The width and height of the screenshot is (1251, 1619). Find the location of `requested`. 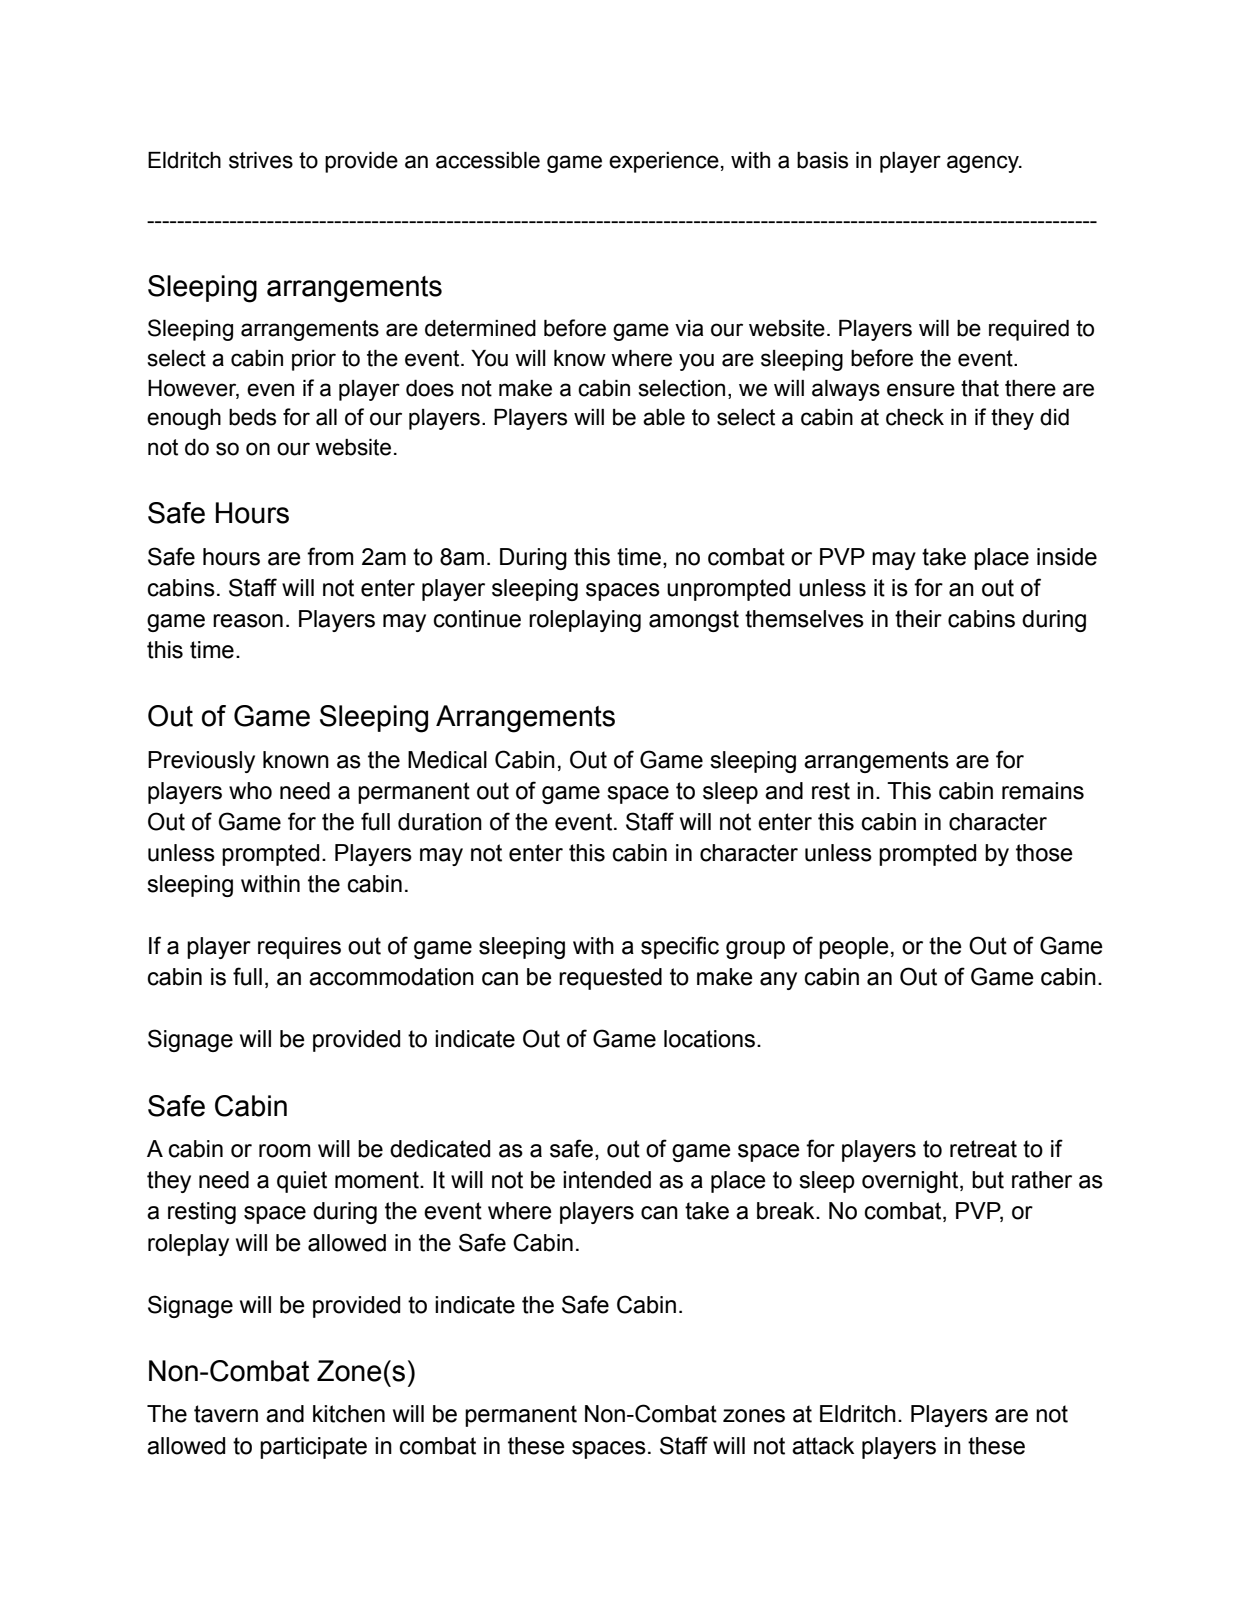

requested is located at coordinates (610, 979).
